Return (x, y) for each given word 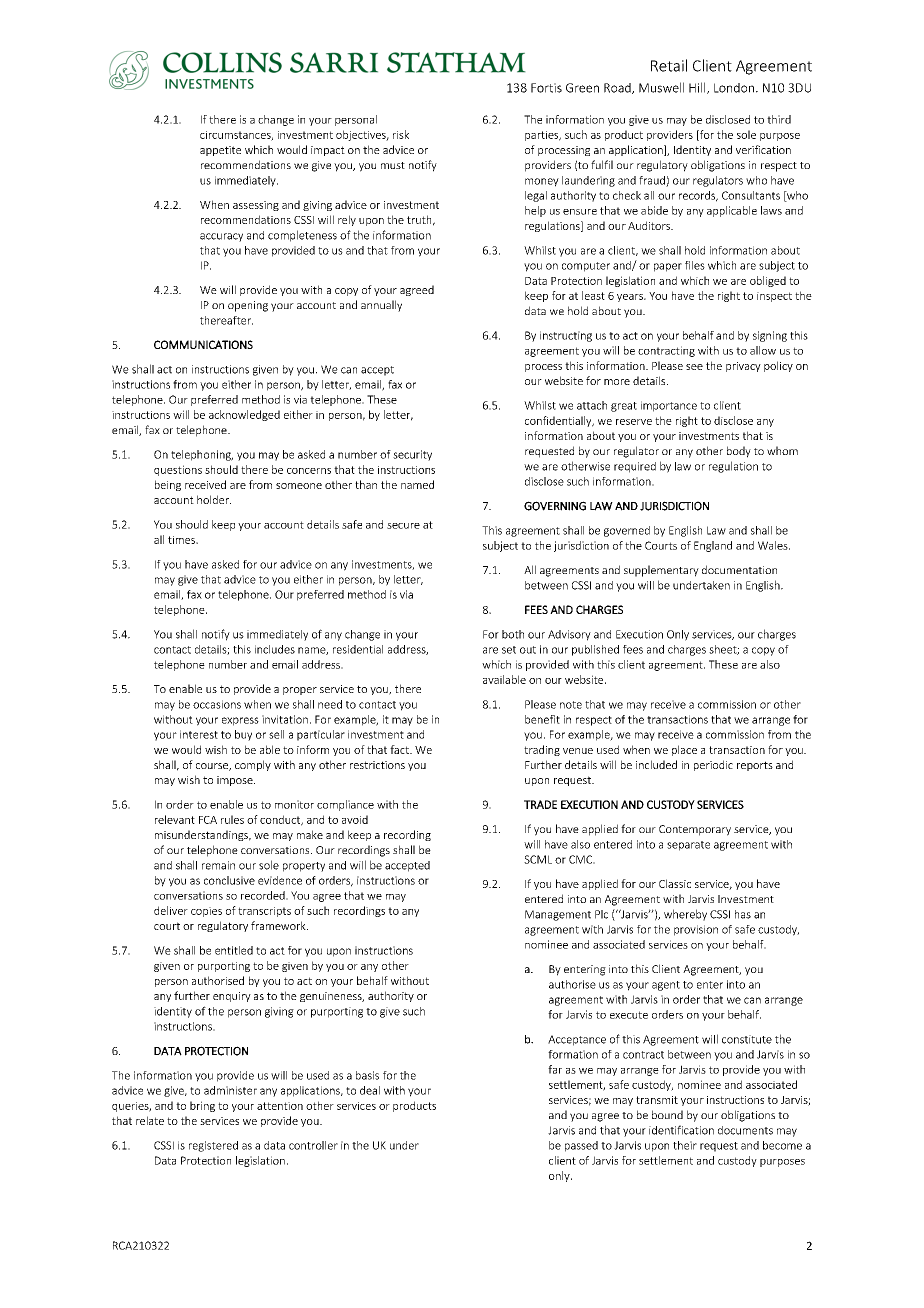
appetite (220, 151)
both (513, 634)
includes (275, 649)
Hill (698, 88)
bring (202, 1106)
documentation (739, 569)
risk (401, 134)
